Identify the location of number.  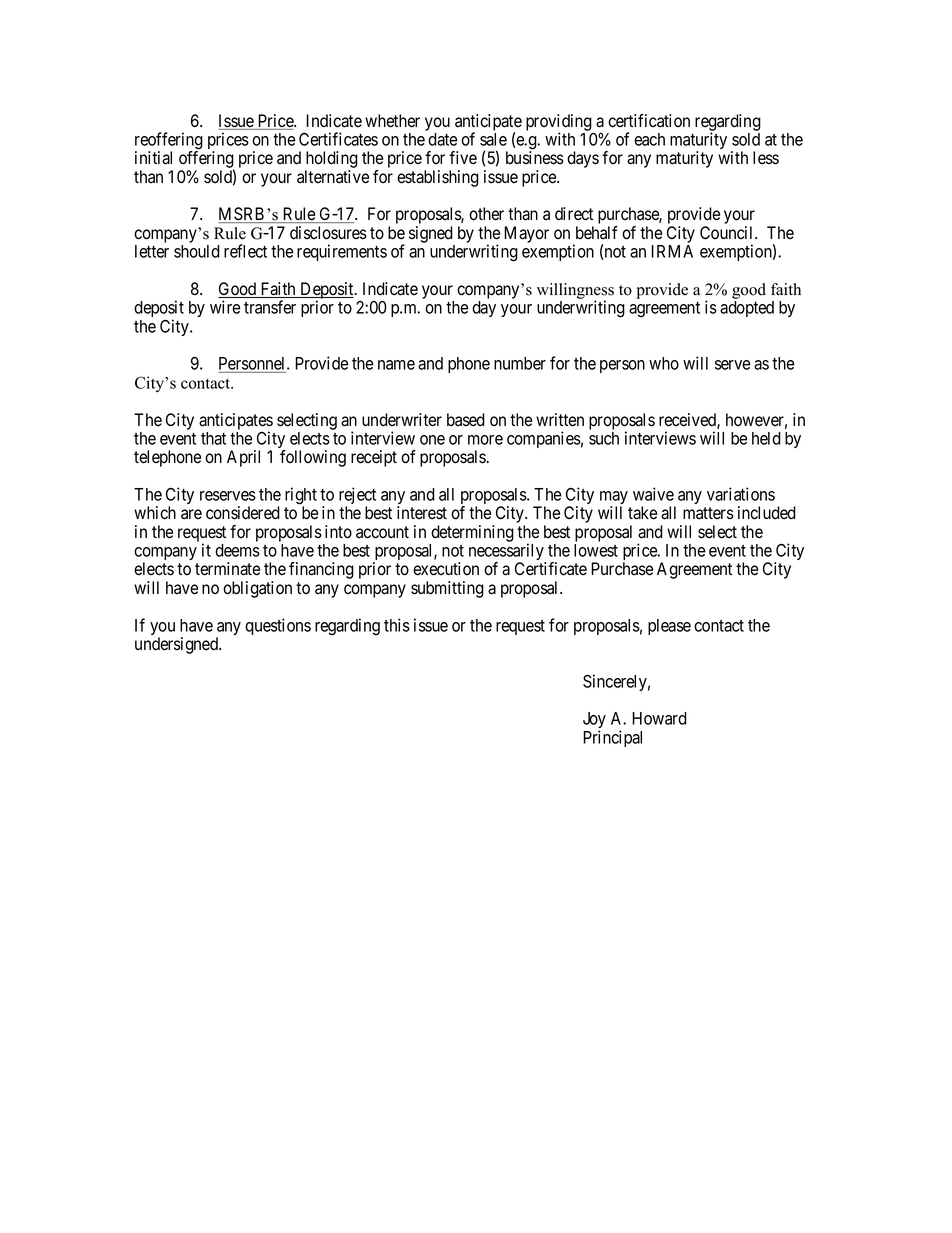
(520, 363).
